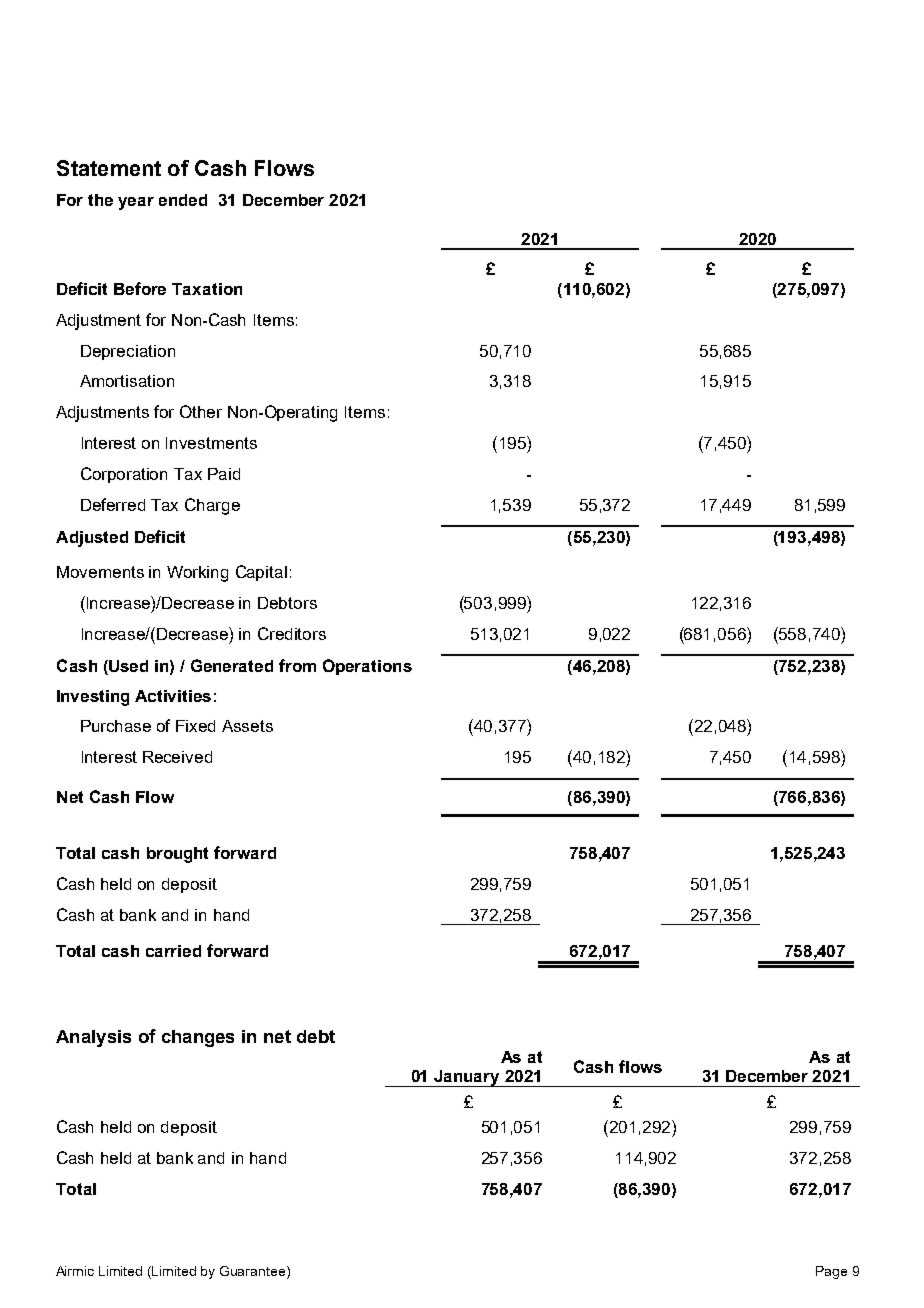 The width and height of the screenshot is (924, 1308). I want to click on Page, so click(831, 1272).
